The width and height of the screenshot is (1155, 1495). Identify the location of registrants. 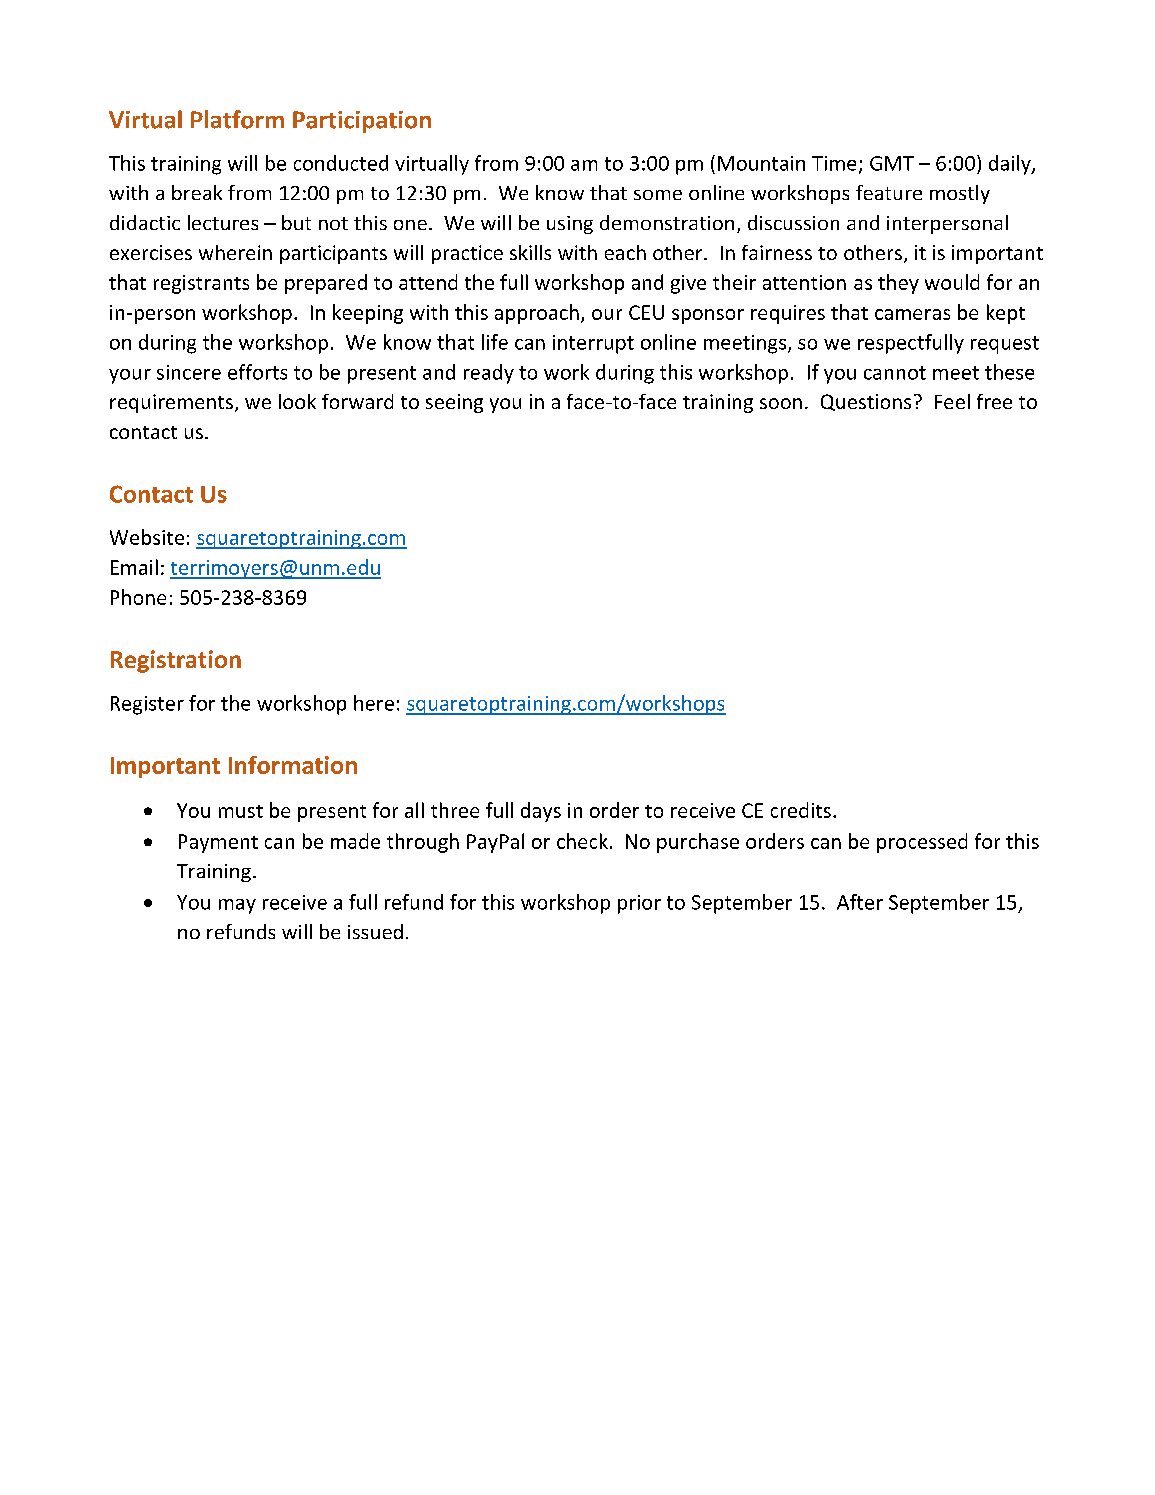
(201, 284).
